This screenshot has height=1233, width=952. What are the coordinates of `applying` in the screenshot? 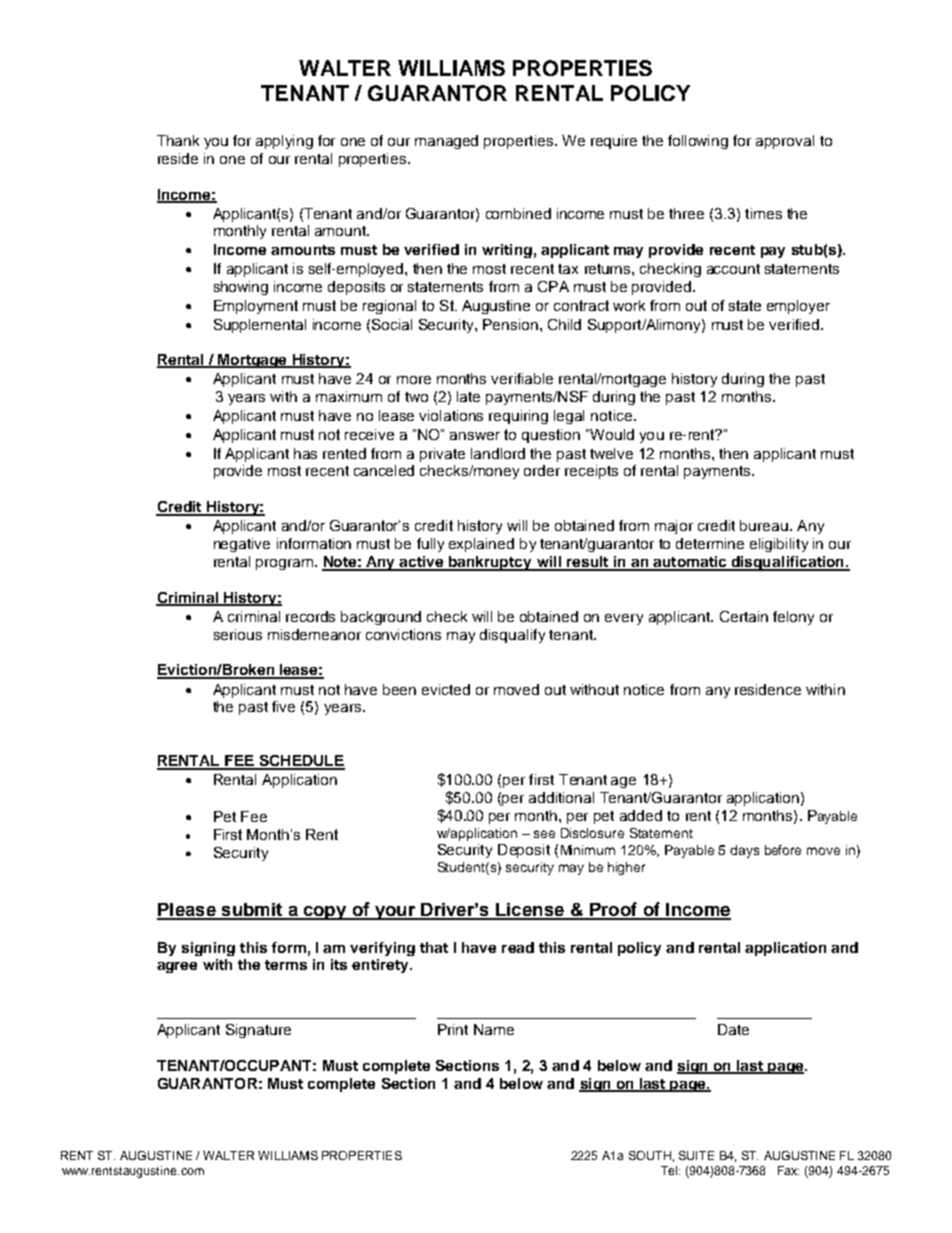 It's located at (284, 142).
